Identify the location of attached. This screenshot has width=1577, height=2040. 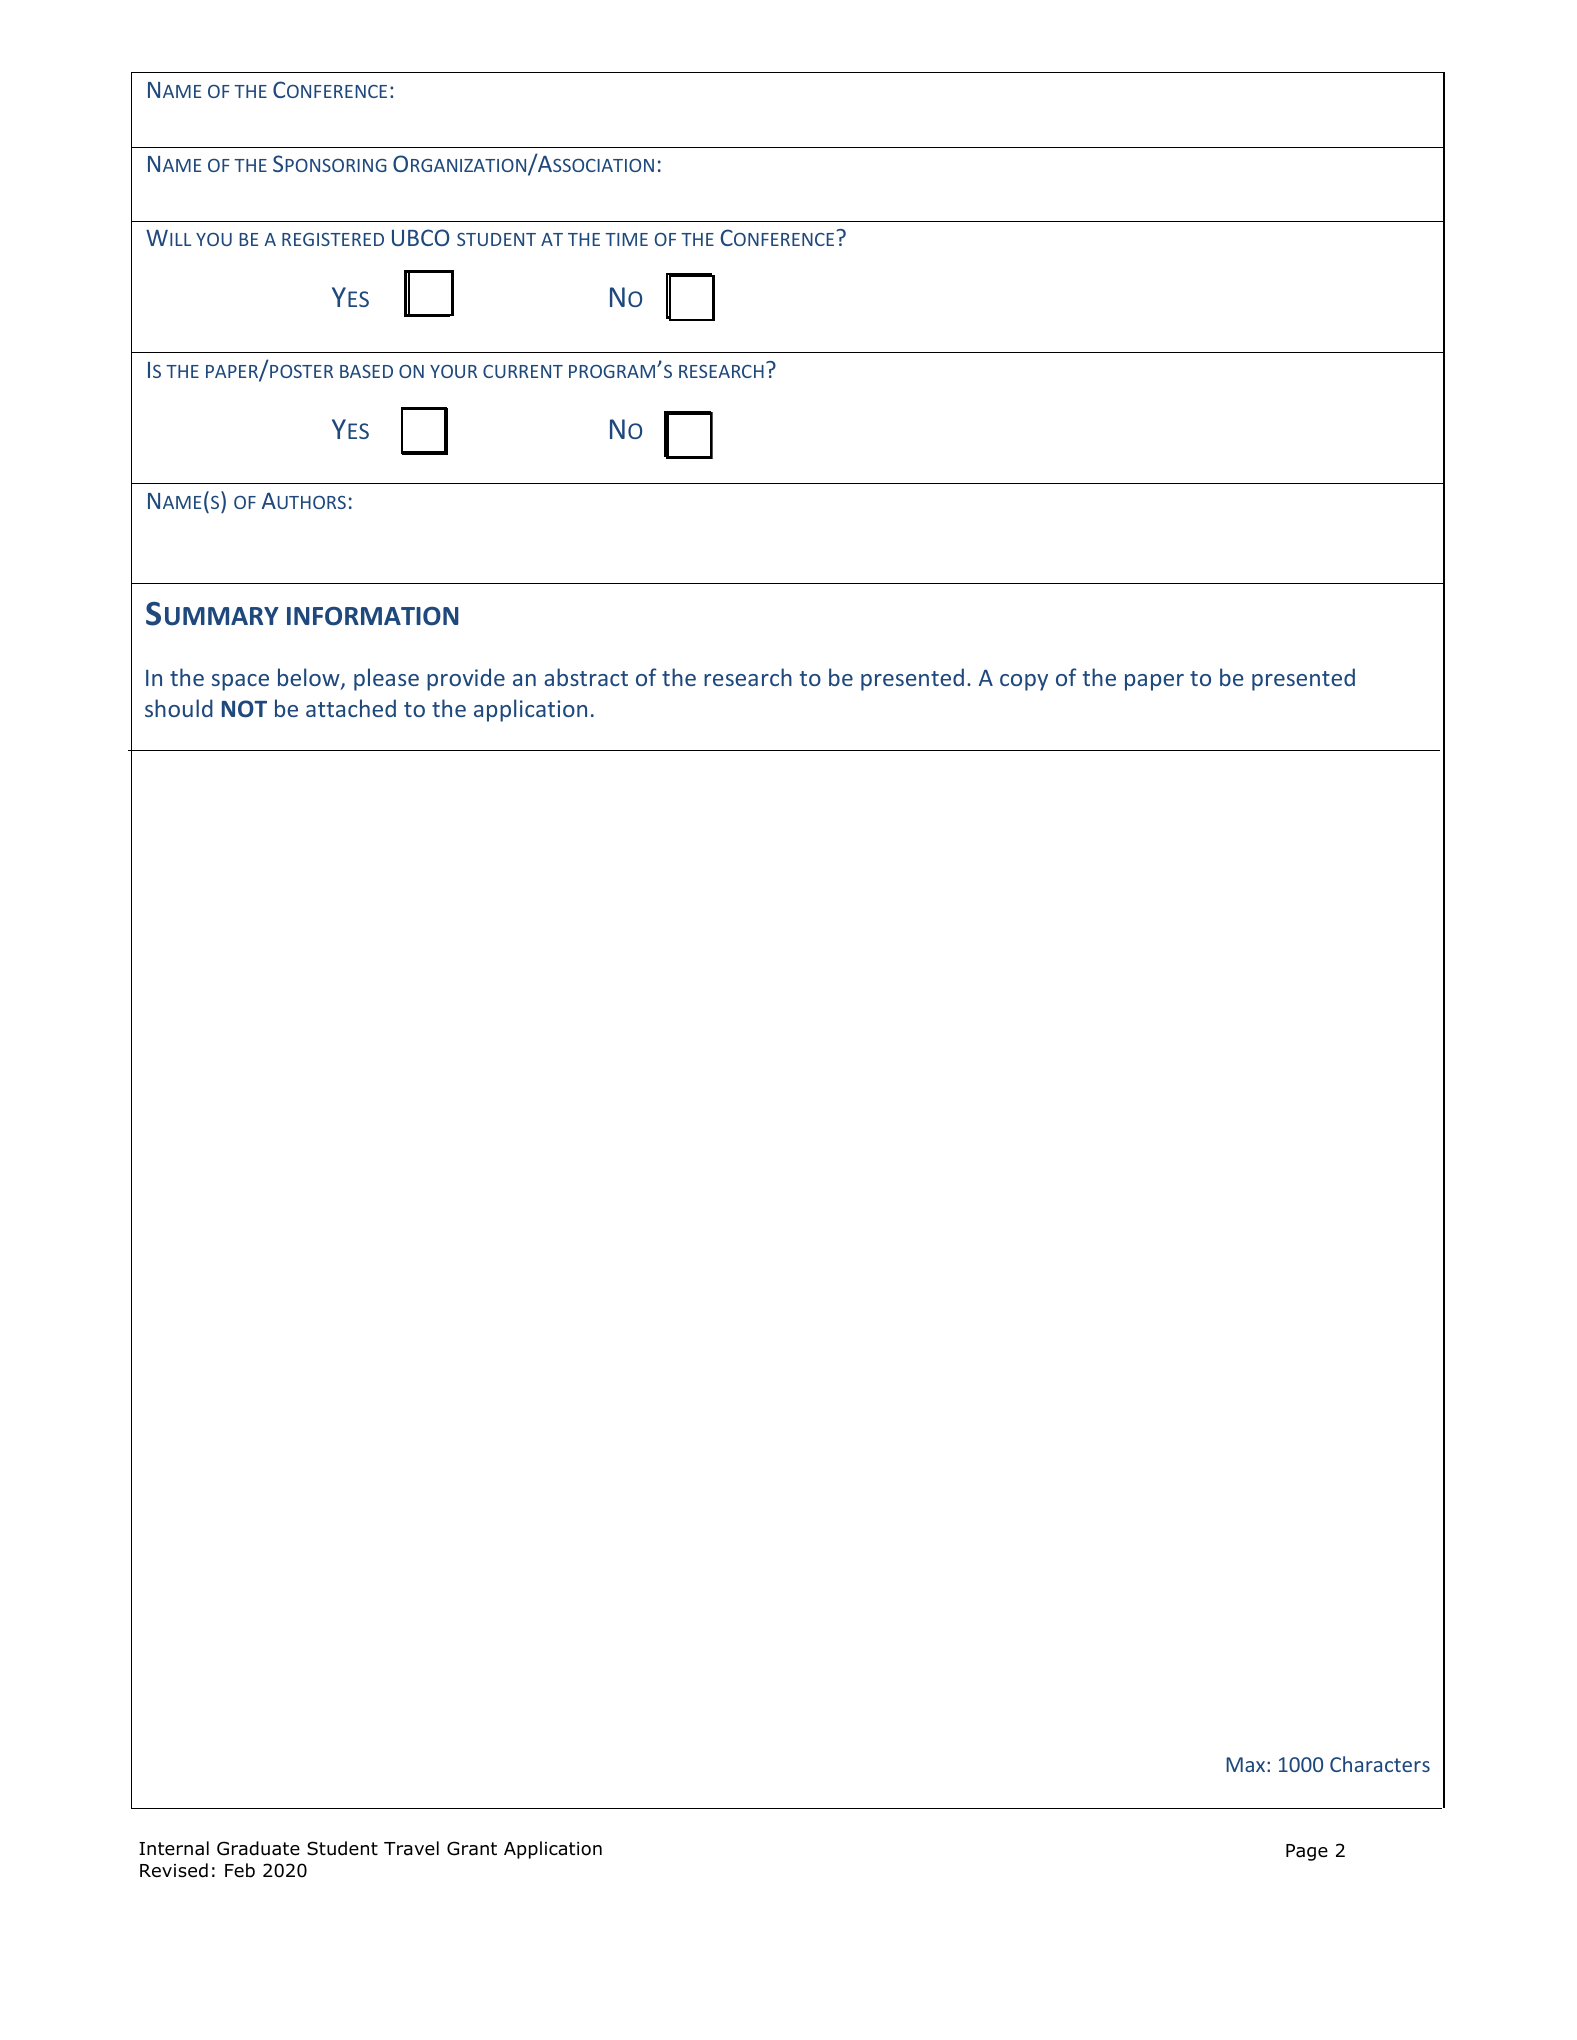
(351, 708).
